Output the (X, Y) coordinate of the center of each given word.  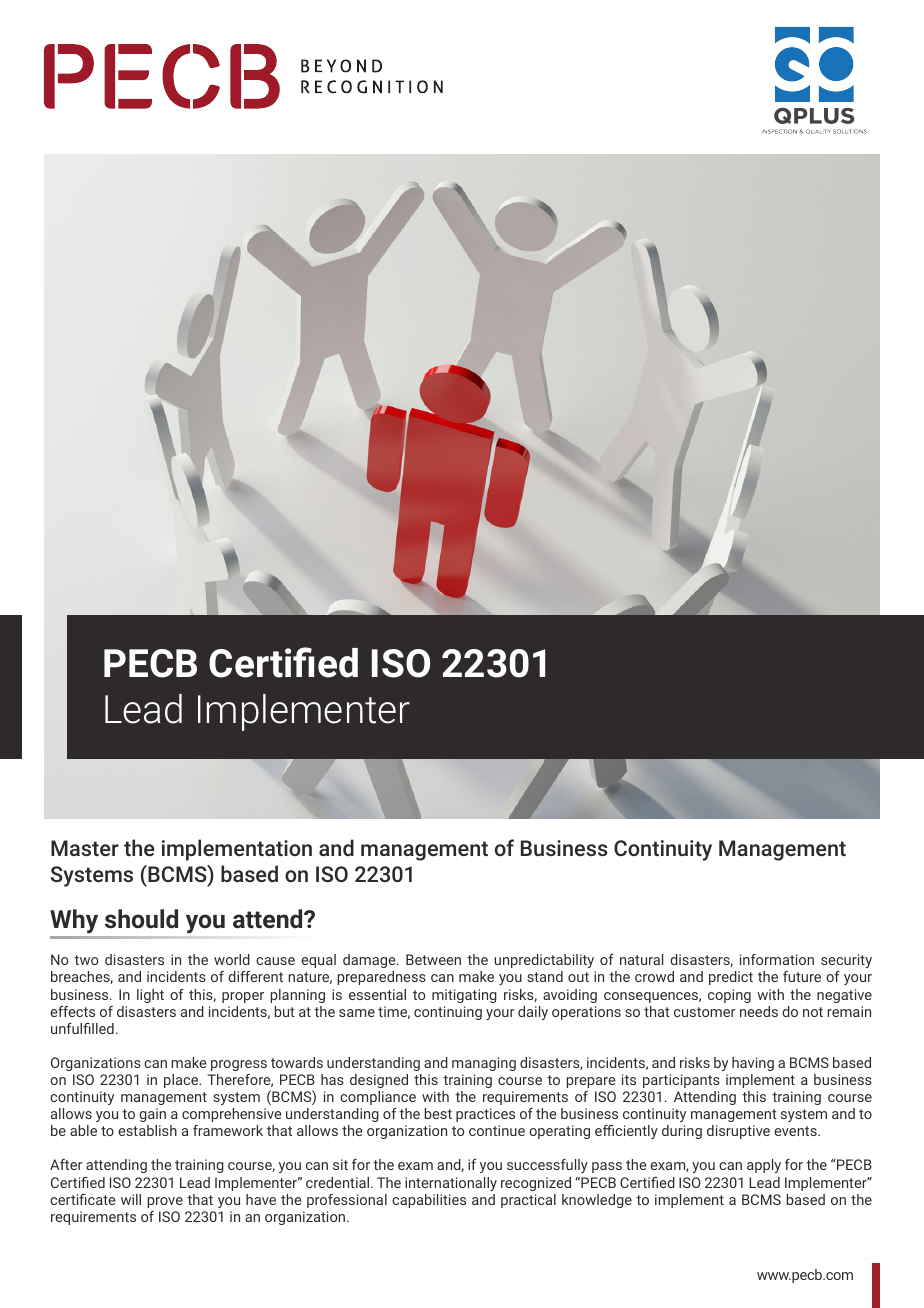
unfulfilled (82, 1028)
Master (85, 848)
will (131, 1199)
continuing (448, 1013)
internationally (451, 1184)
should (141, 919)
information (777, 959)
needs (759, 1011)
